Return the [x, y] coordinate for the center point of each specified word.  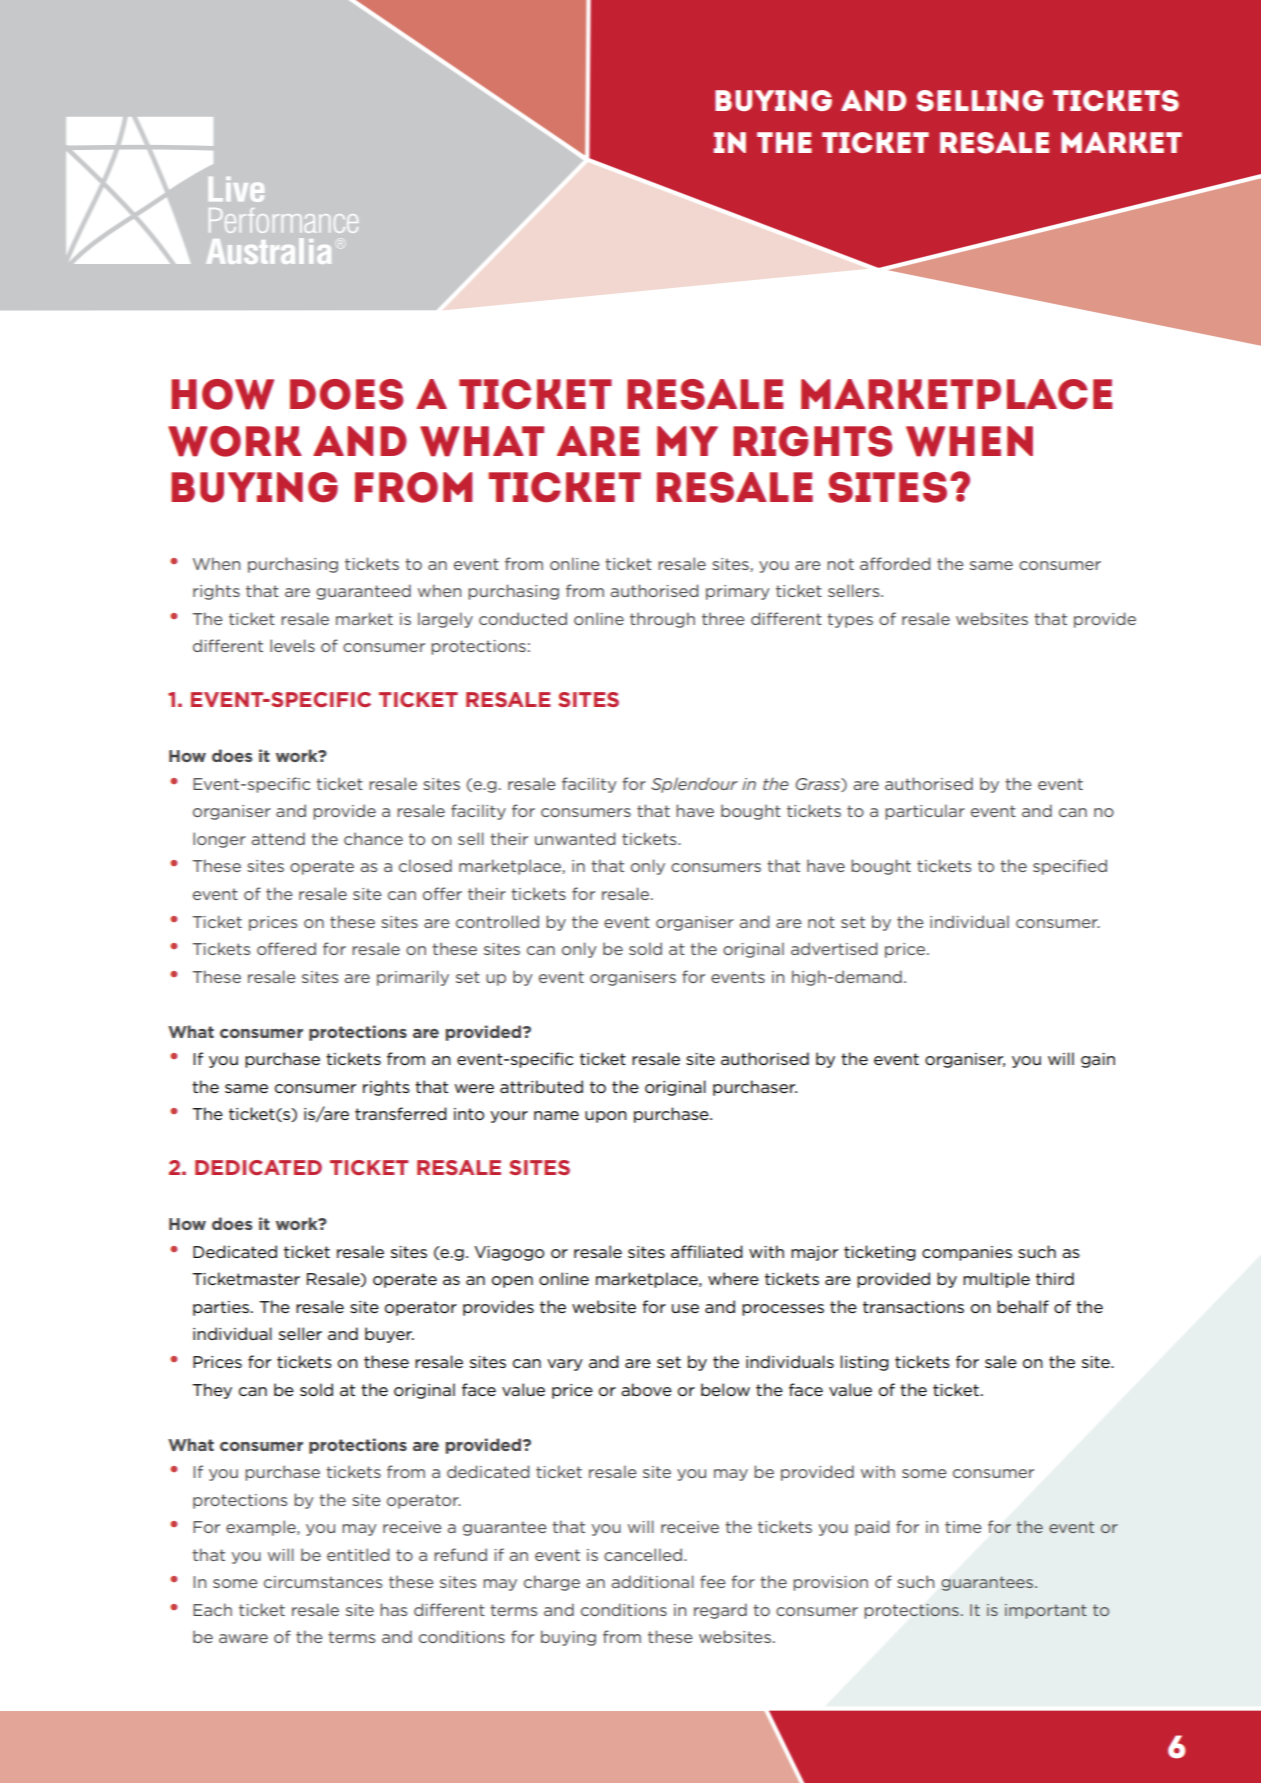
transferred [401, 1113]
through [662, 620]
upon [606, 1117]
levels [292, 645]
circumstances [323, 1582]
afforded [895, 563]
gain [1098, 1060]
